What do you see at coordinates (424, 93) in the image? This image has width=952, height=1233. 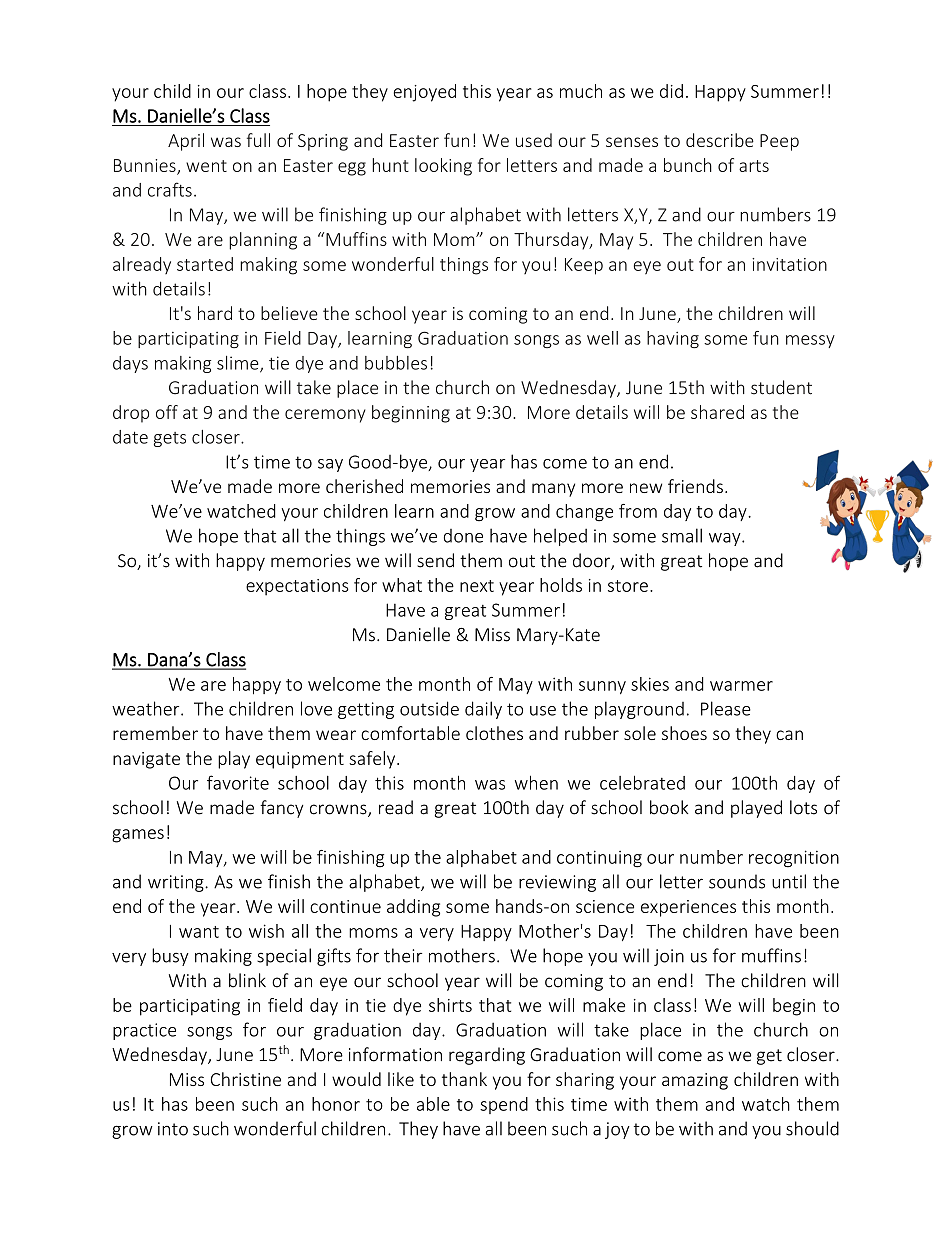 I see `enjoyed` at bounding box center [424, 93].
